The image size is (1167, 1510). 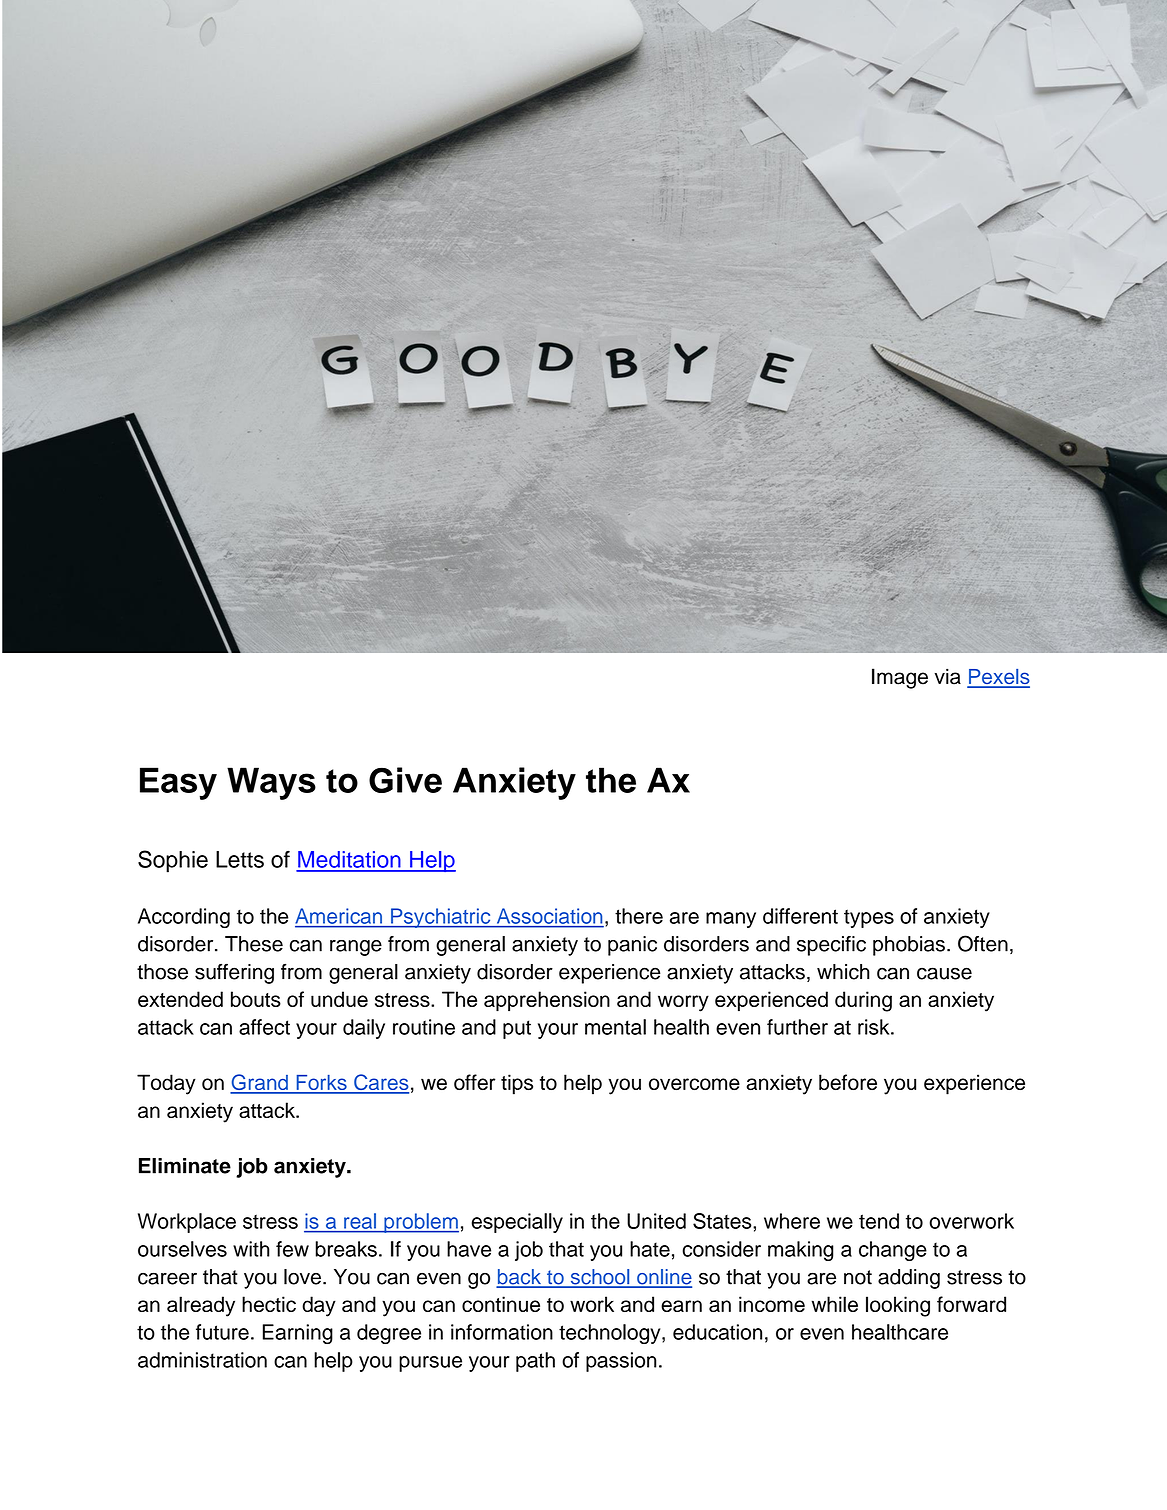 I want to click on there, so click(x=639, y=916).
